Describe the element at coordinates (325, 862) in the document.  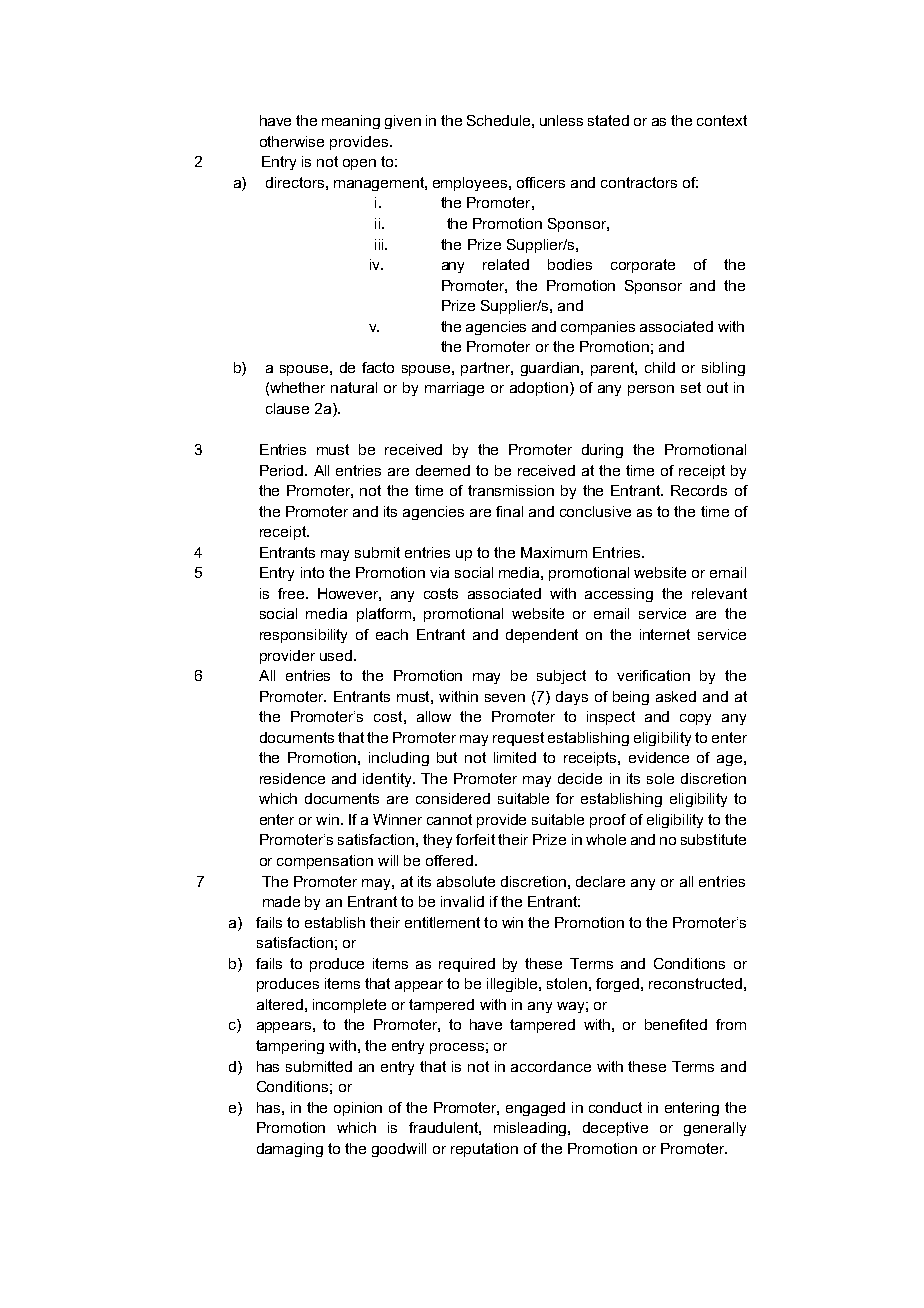
I see `compensation` at that location.
